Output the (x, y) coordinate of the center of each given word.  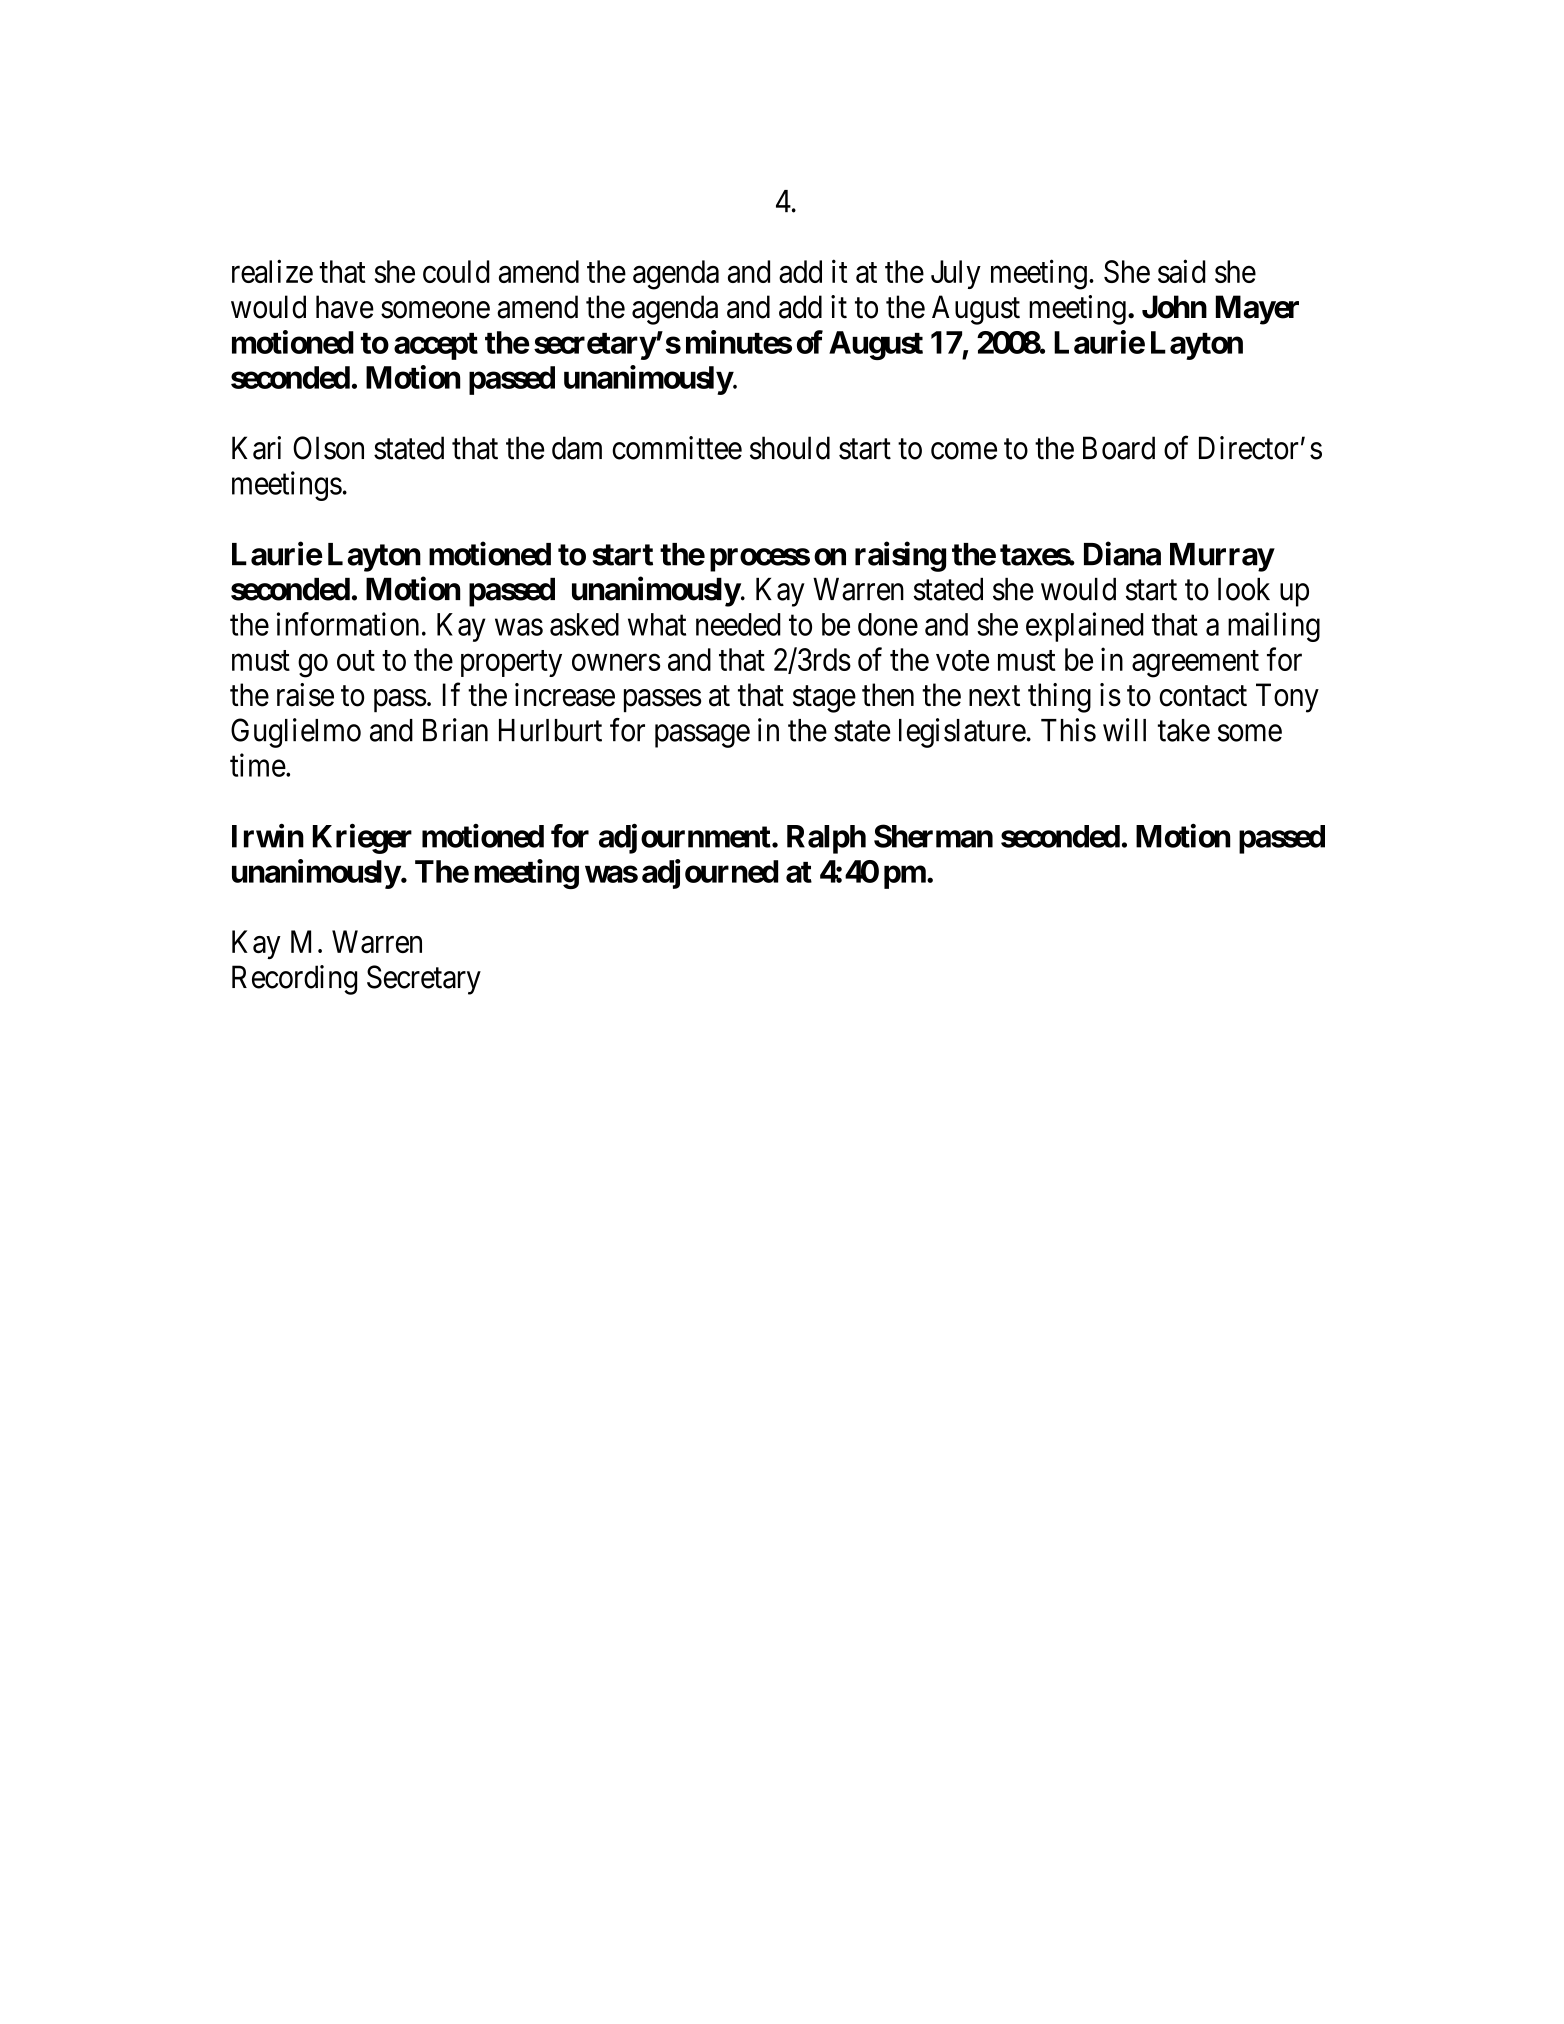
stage (824, 699)
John (1174, 307)
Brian (455, 730)
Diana (1122, 554)
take (1184, 730)
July (956, 274)
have (345, 307)
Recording (294, 980)
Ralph (826, 839)
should (790, 448)
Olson (328, 448)
